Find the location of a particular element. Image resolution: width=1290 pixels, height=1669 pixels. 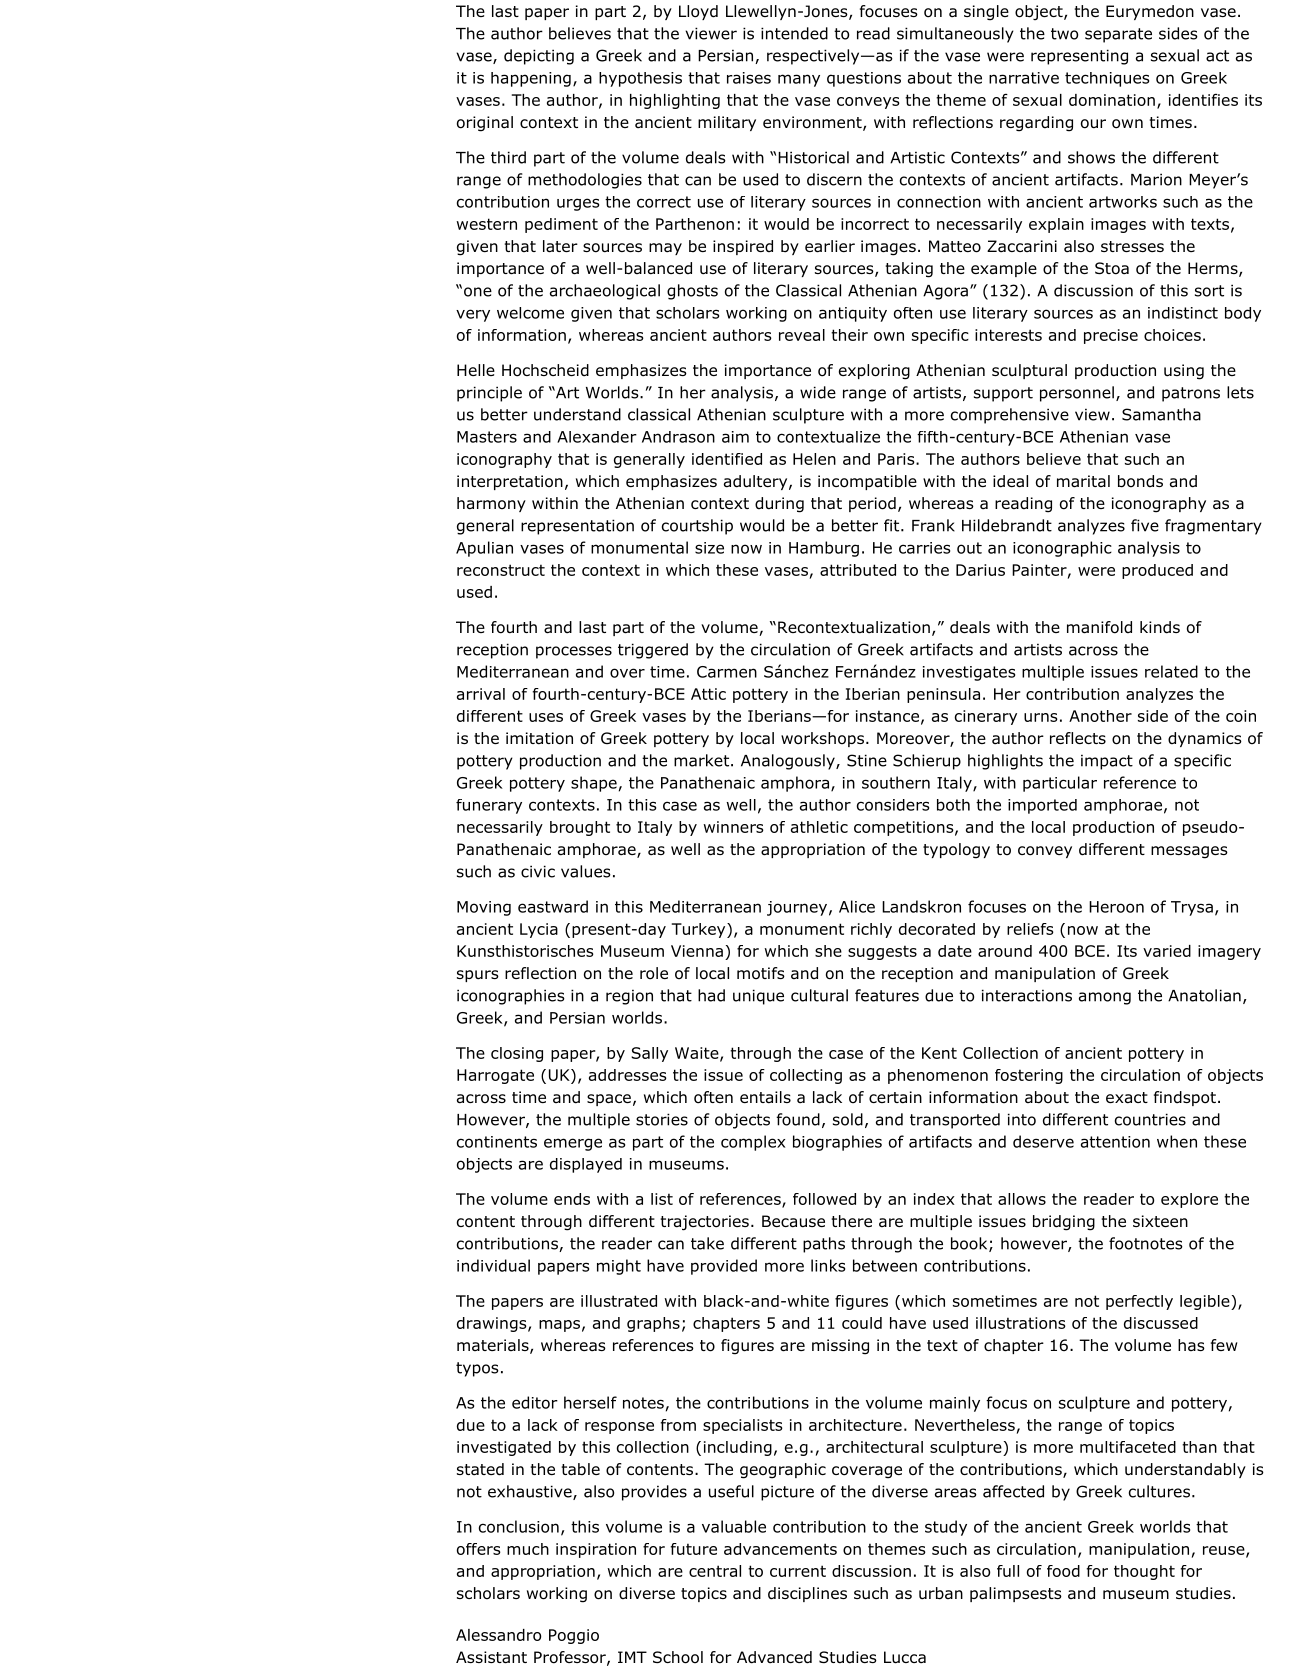

questions is located at coordinates (864, 79).
